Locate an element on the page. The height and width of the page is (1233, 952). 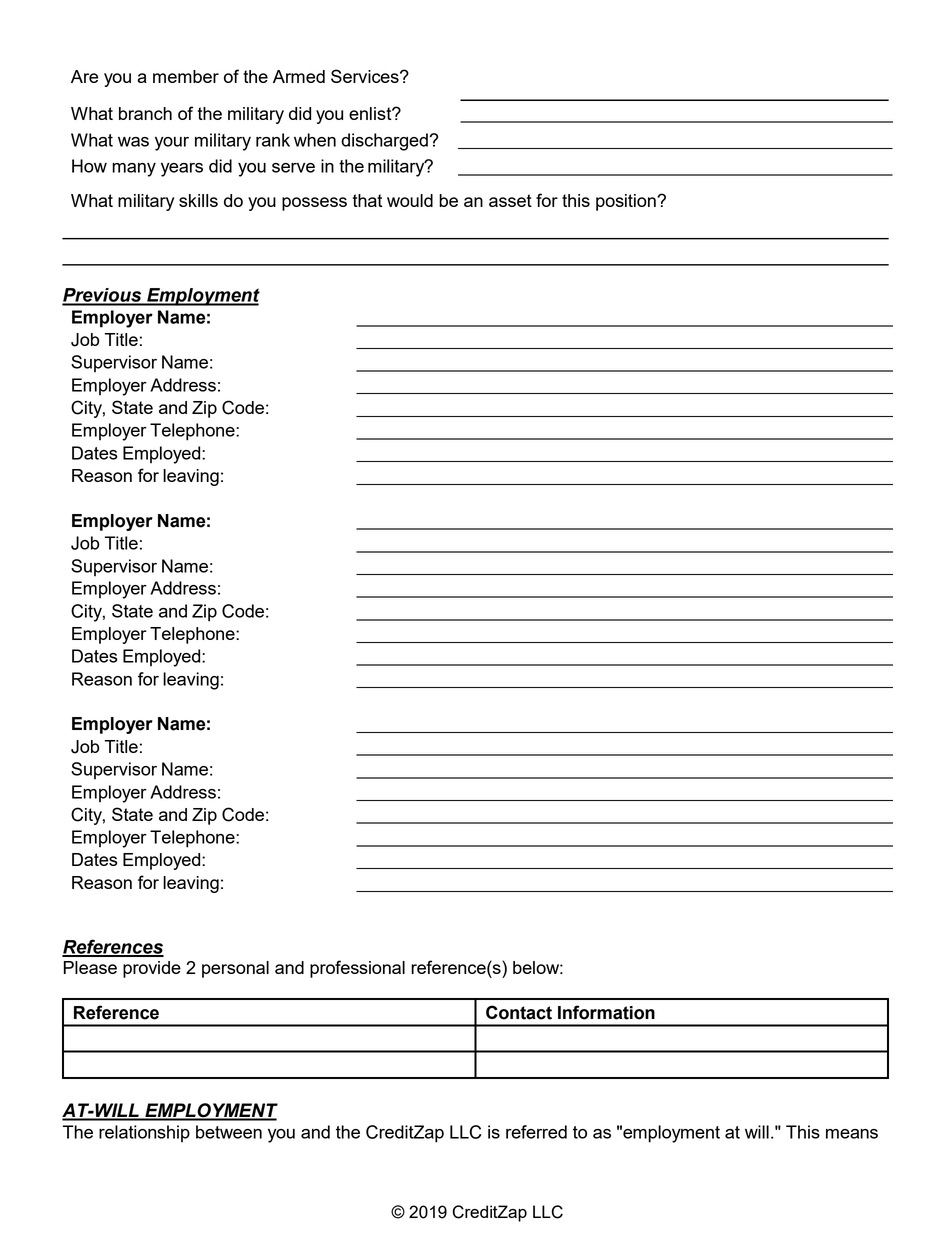
branch is located at coordinates (145, 113).
